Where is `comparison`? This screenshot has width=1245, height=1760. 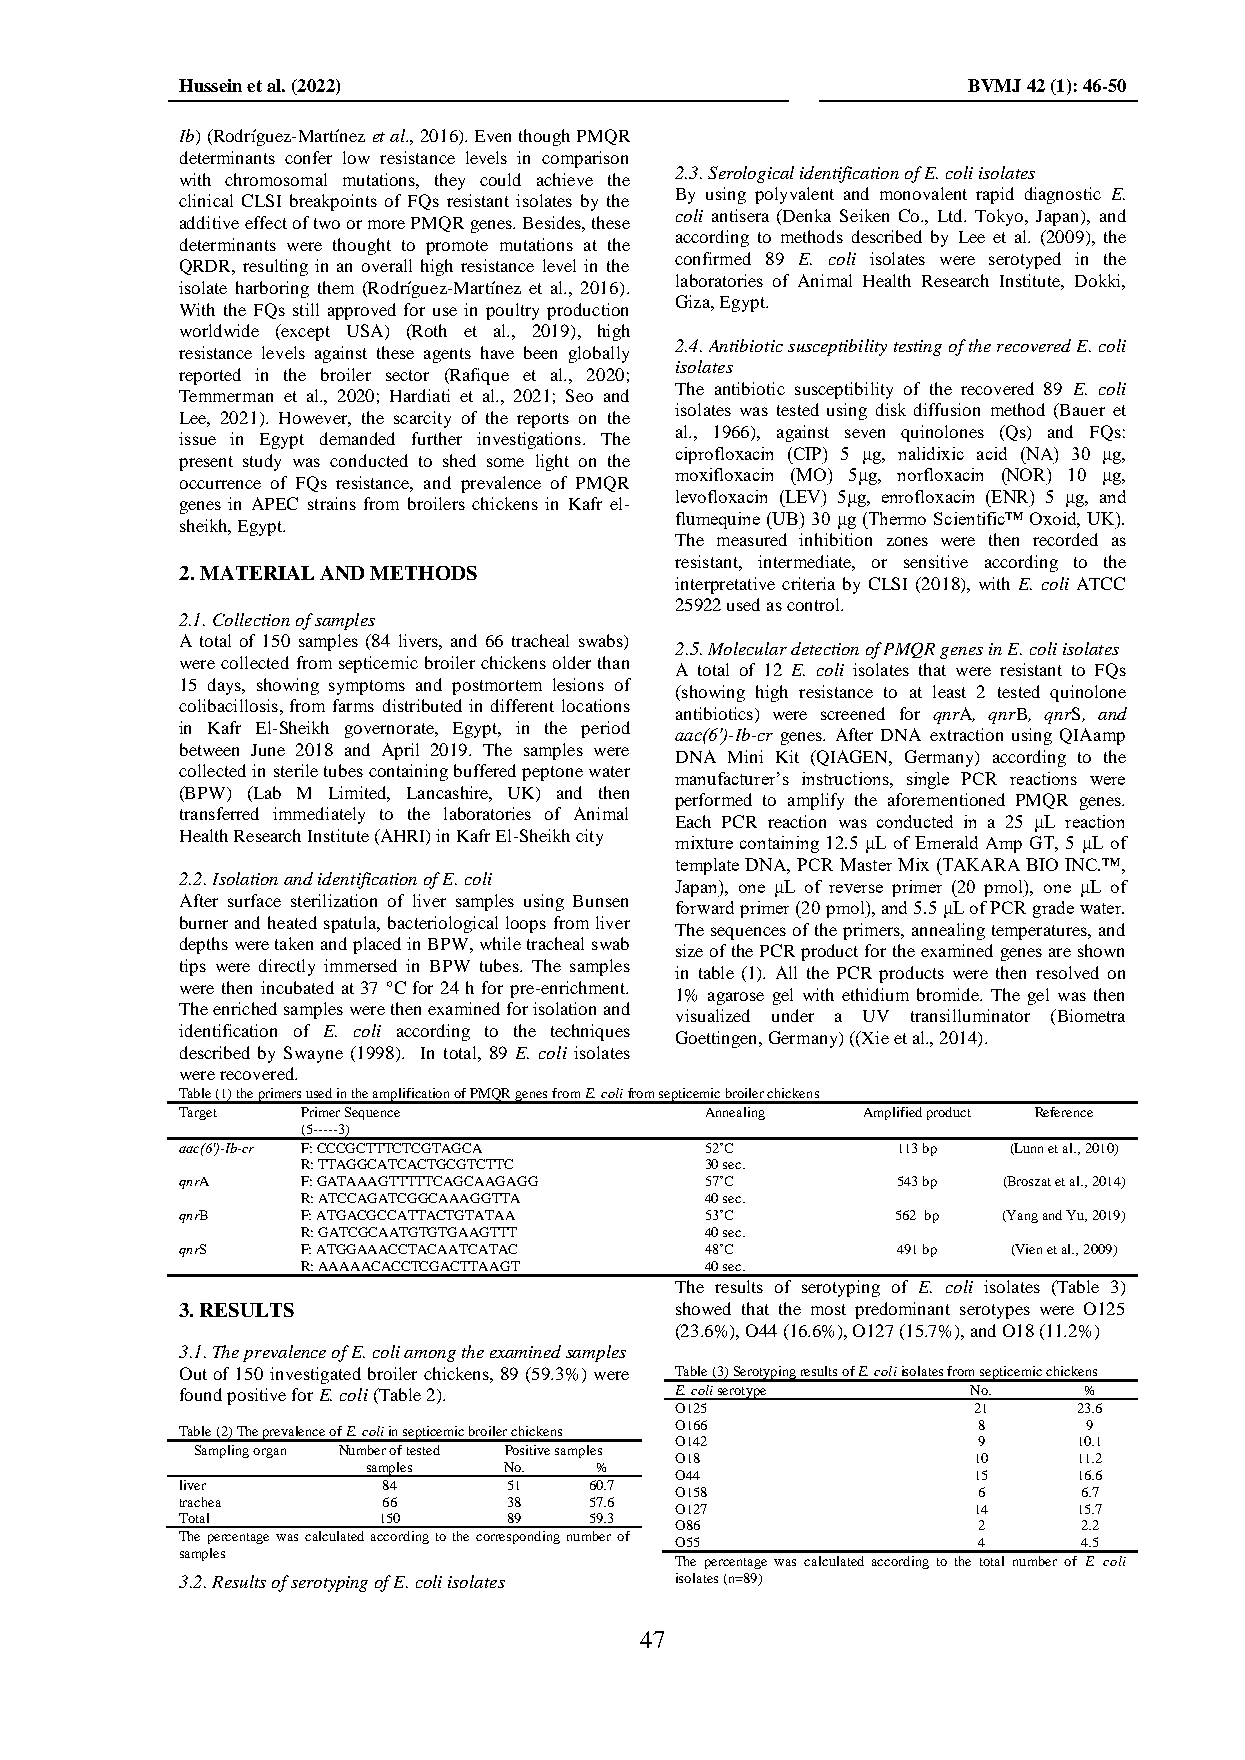 comparison is located at coordinates (585, 159).
